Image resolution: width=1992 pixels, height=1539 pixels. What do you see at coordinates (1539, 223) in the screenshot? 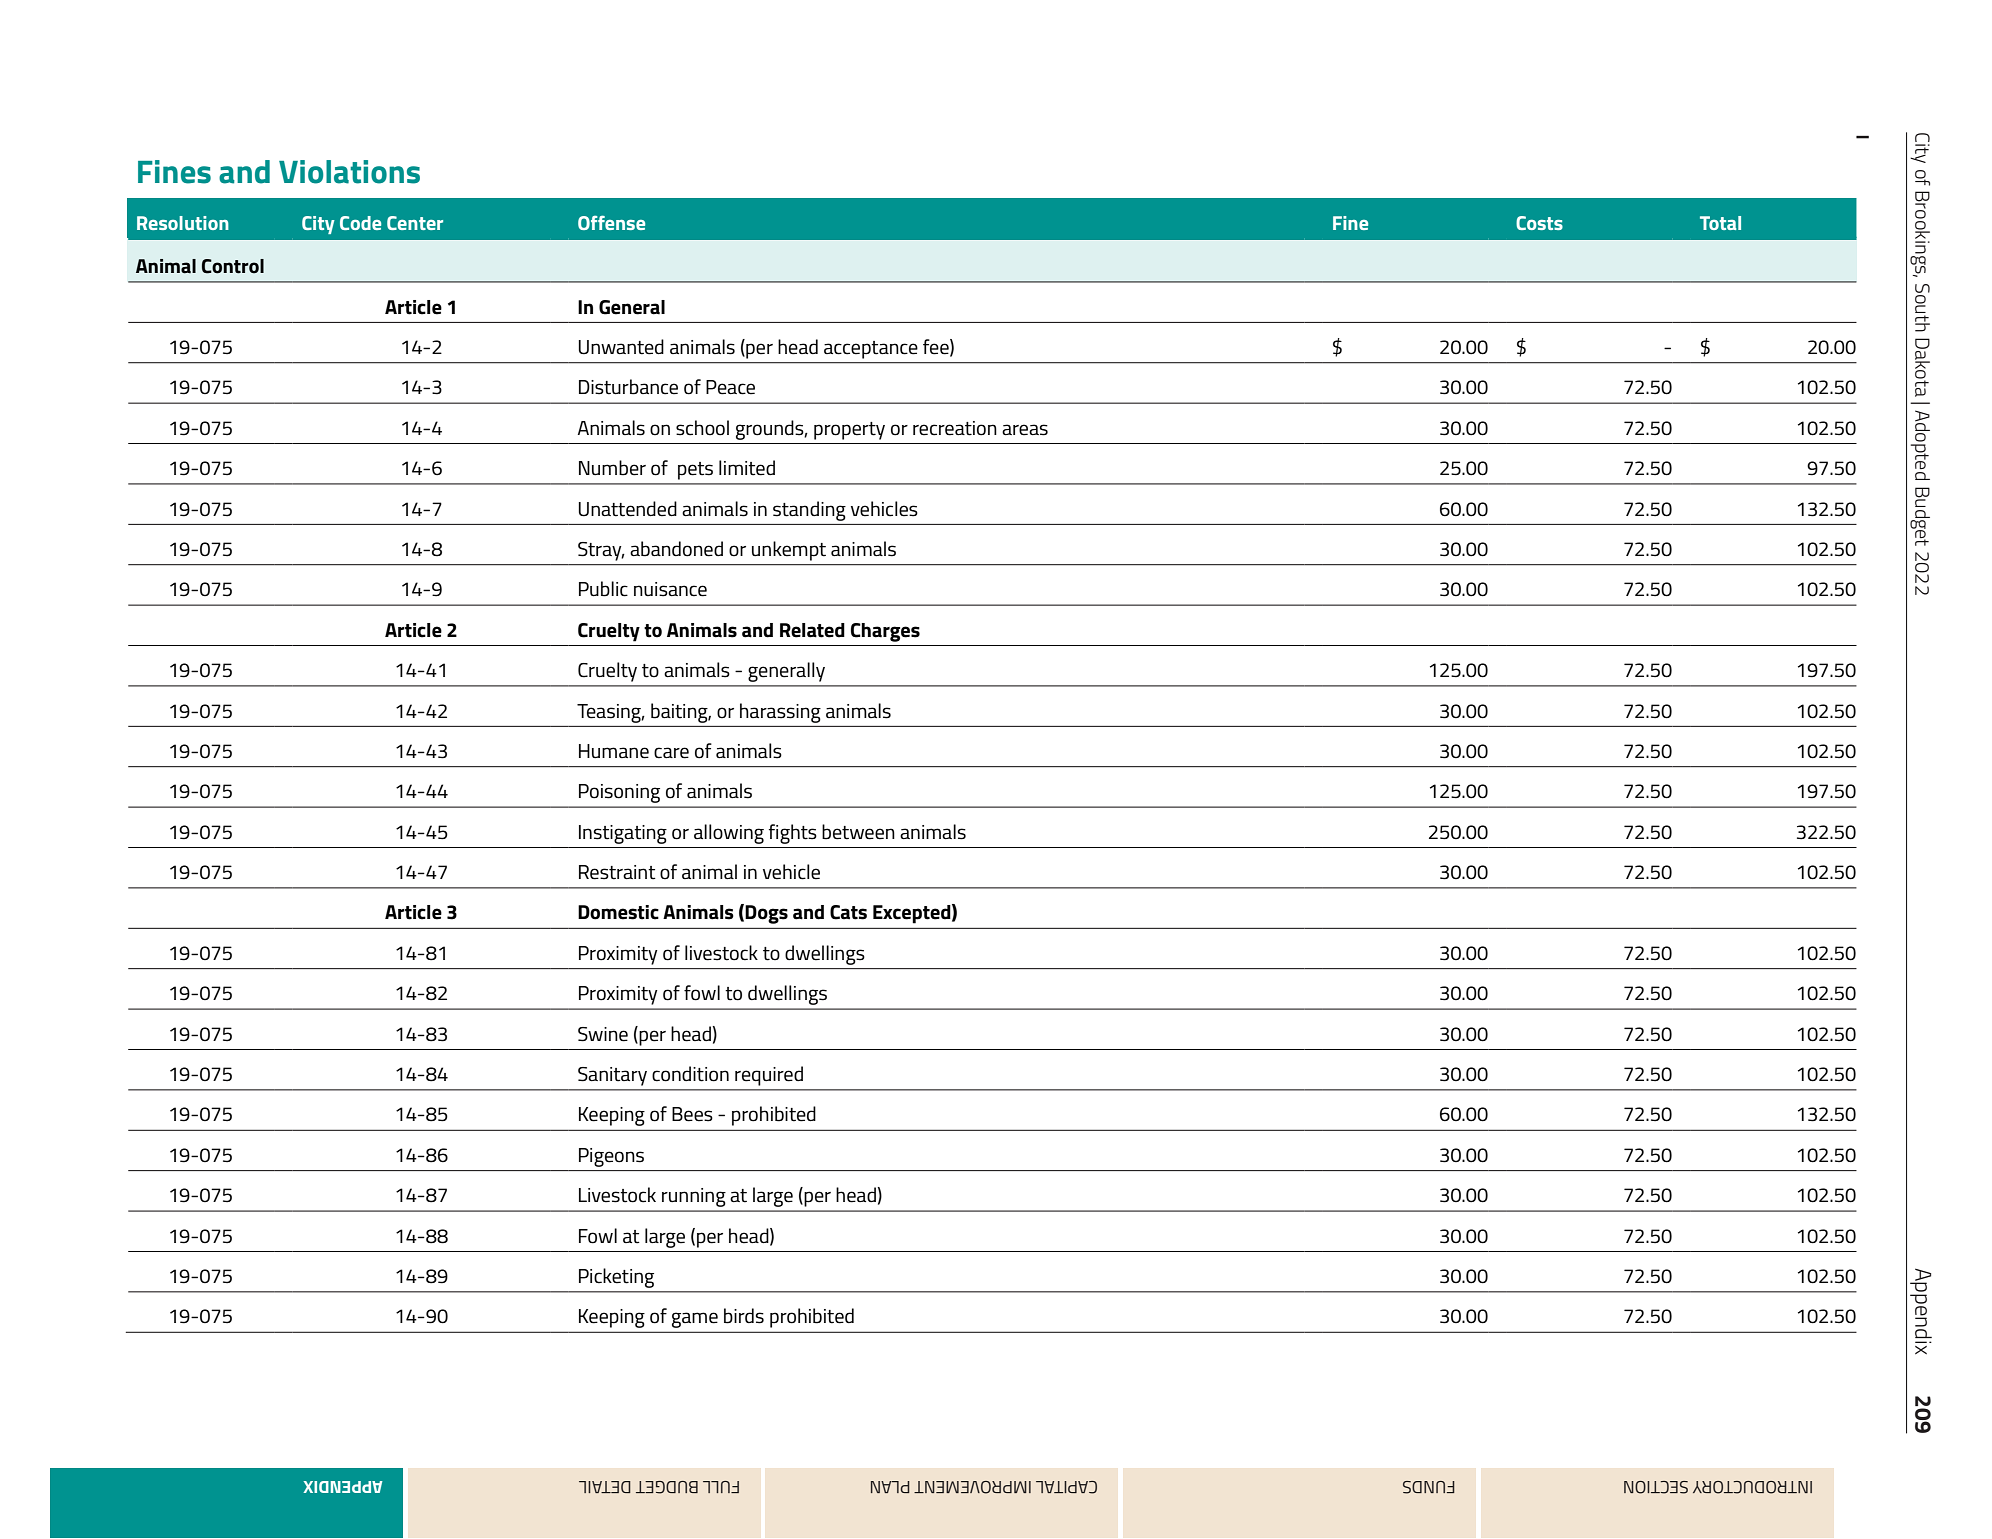
I see `Costs` at bounding box center [1539, 223].
